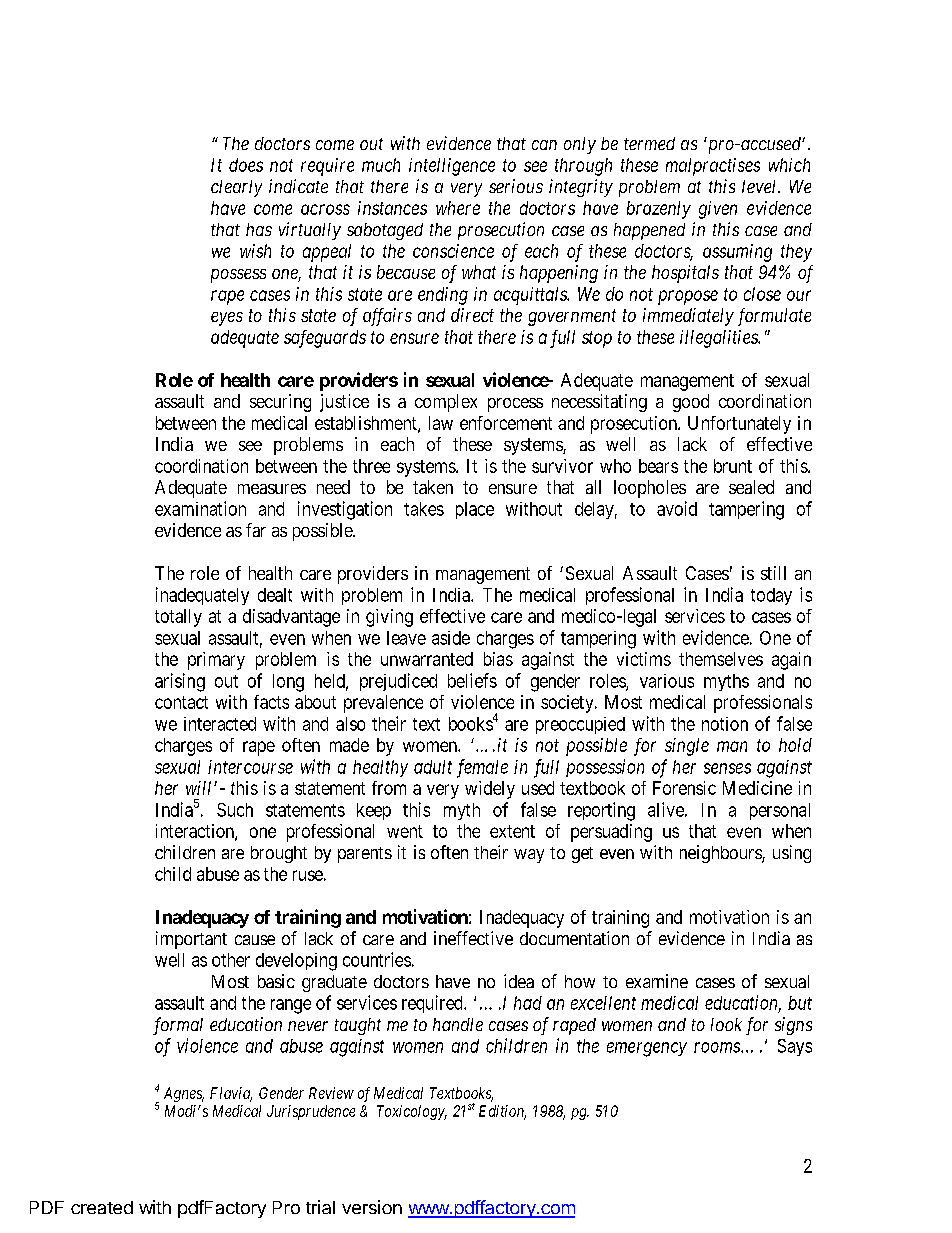 Image resolution: width=952 pixels, height=1233 pixels. I want to click on intelligence, so click(452, 167).
